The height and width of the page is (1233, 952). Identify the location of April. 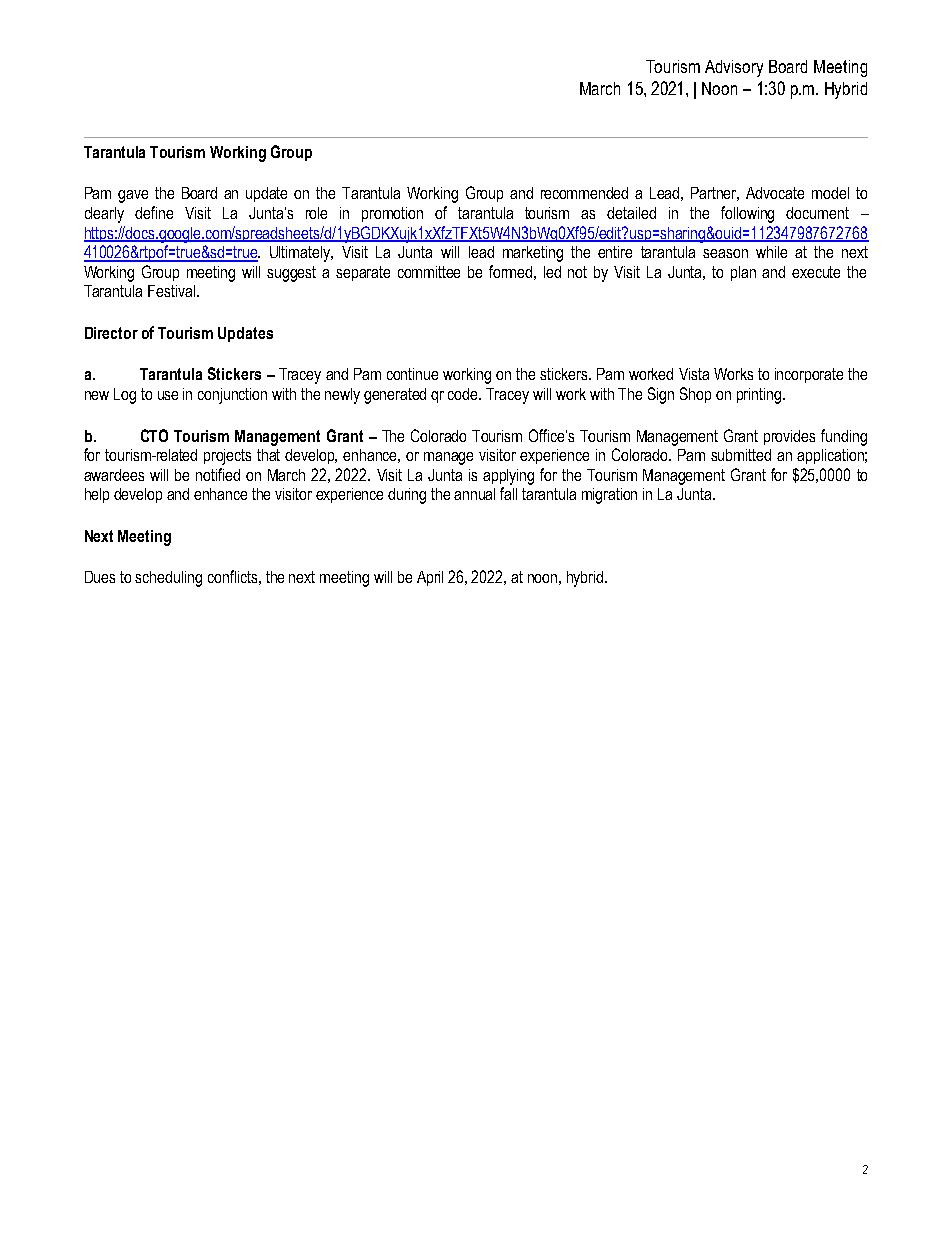
(430, 578).
